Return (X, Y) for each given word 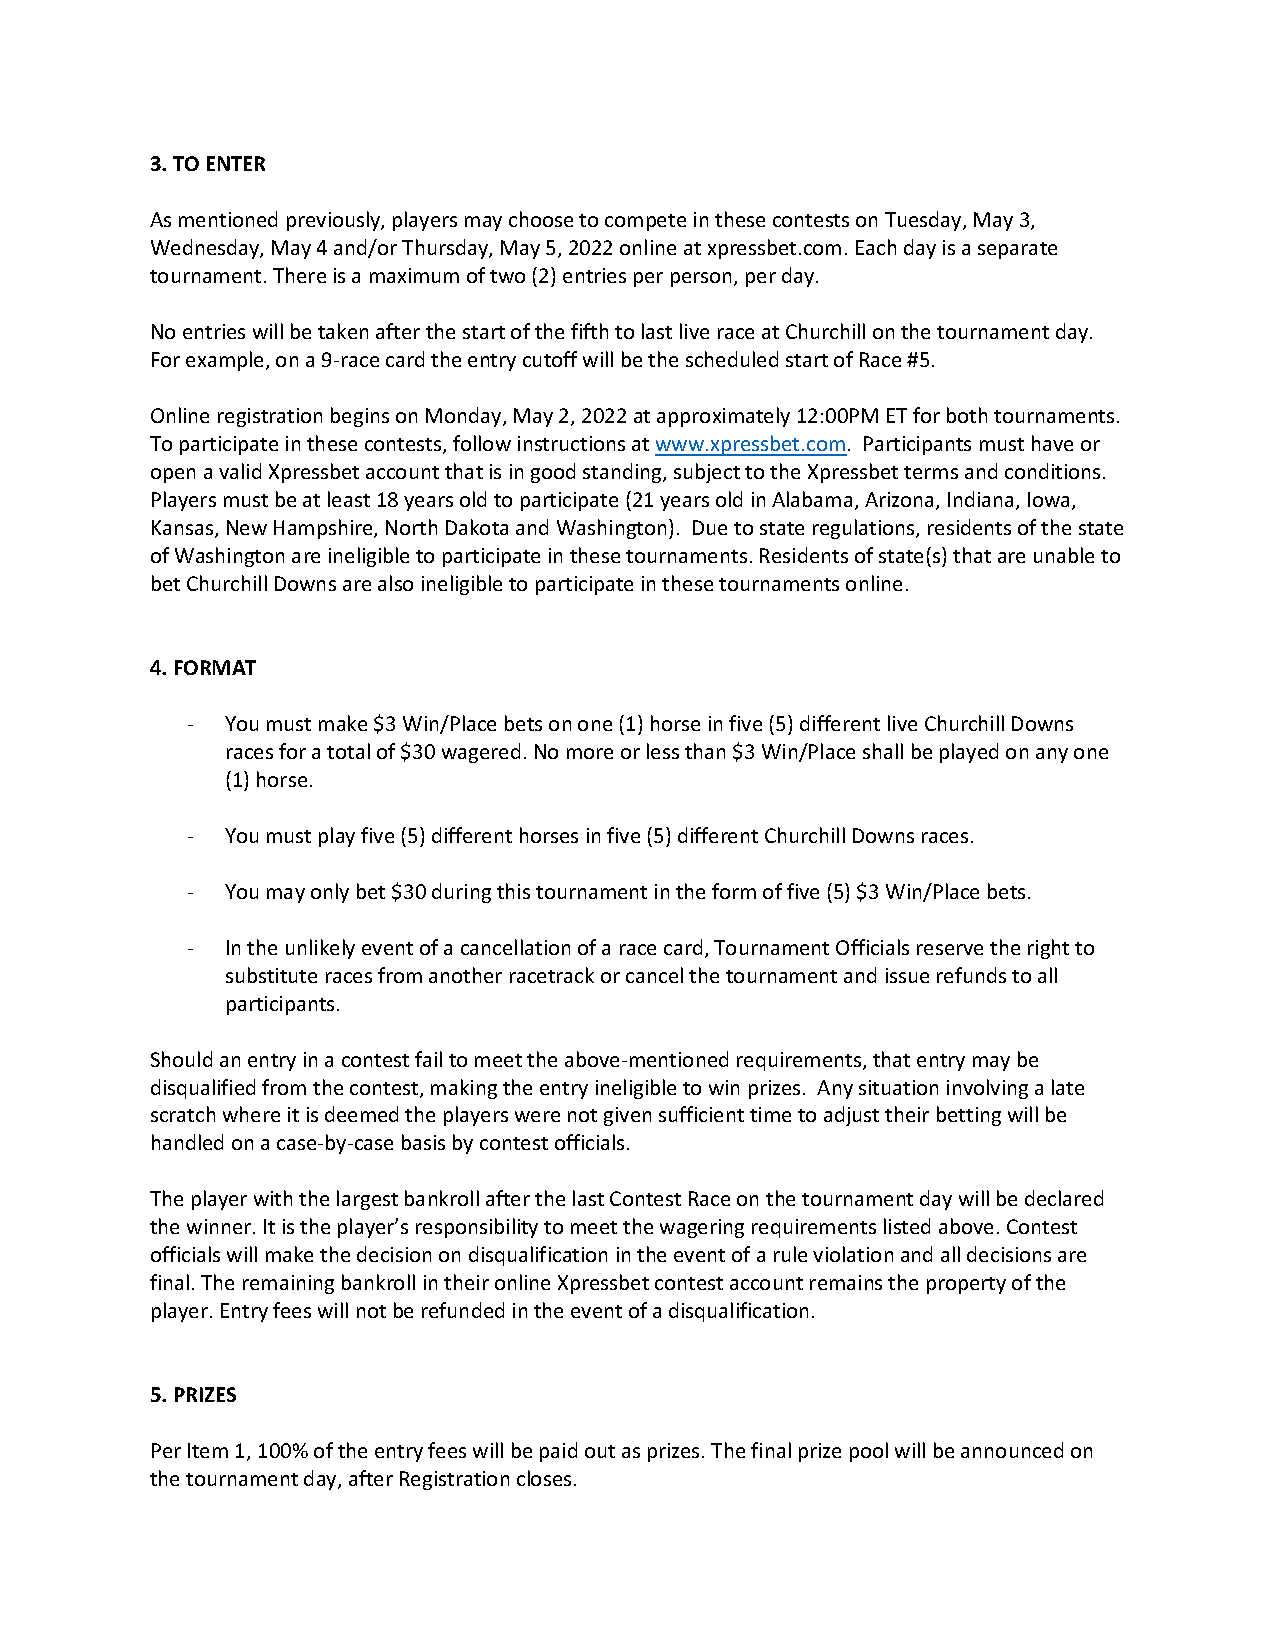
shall (883, 751)
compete (645, 222)
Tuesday (924, 221)
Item (208, 1450)
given (627, 1116)
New (247, 527)
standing (623, 473)
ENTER (236, 163)
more (590, 753)
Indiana (982, 500)
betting (969, 1116)
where (251, 1114)
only (330, 893)
